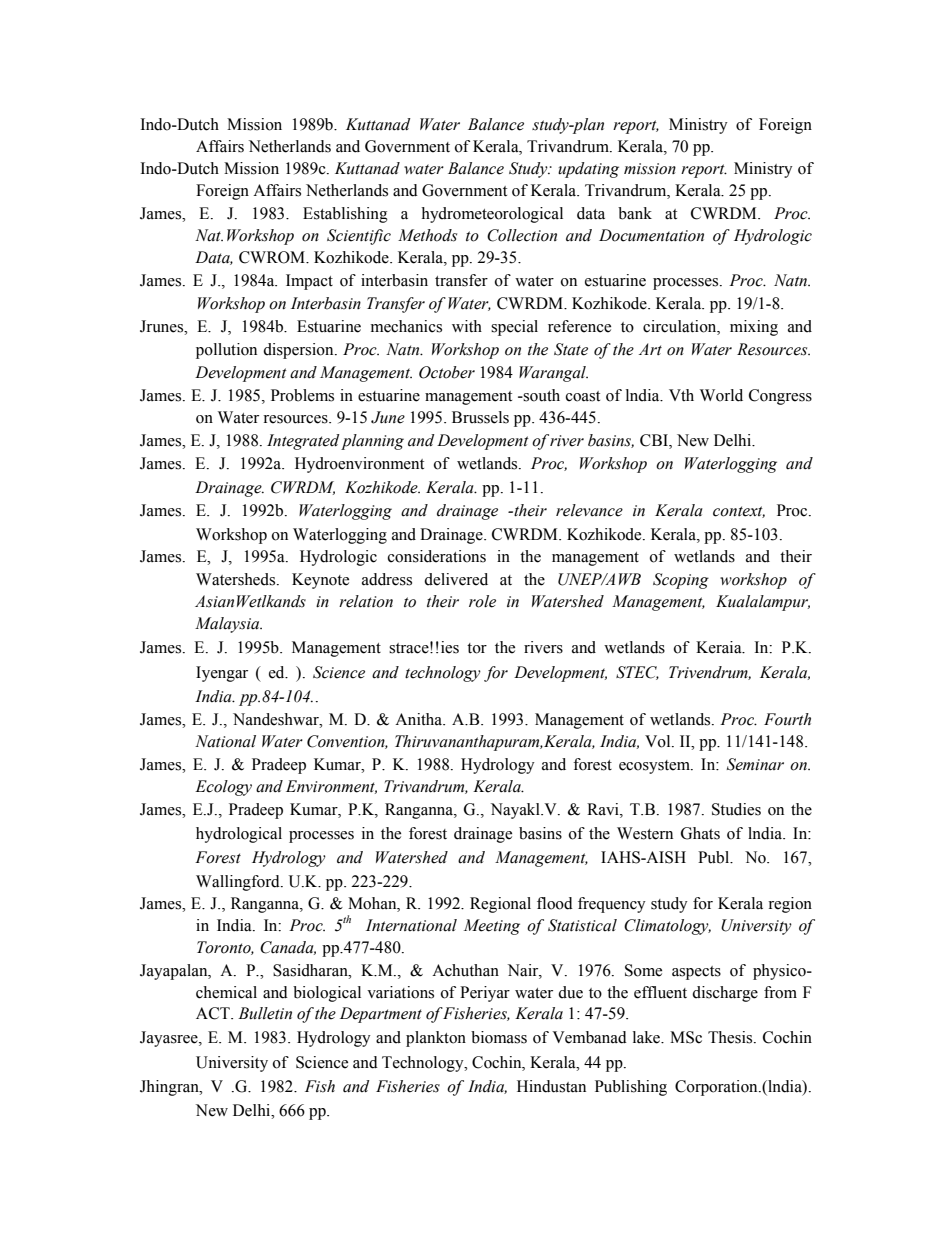 The height and width of the image is (1233, 952). What do you see at coordinates (482, 601) in the image?
I see `role` at bounding box center [482, 601].
